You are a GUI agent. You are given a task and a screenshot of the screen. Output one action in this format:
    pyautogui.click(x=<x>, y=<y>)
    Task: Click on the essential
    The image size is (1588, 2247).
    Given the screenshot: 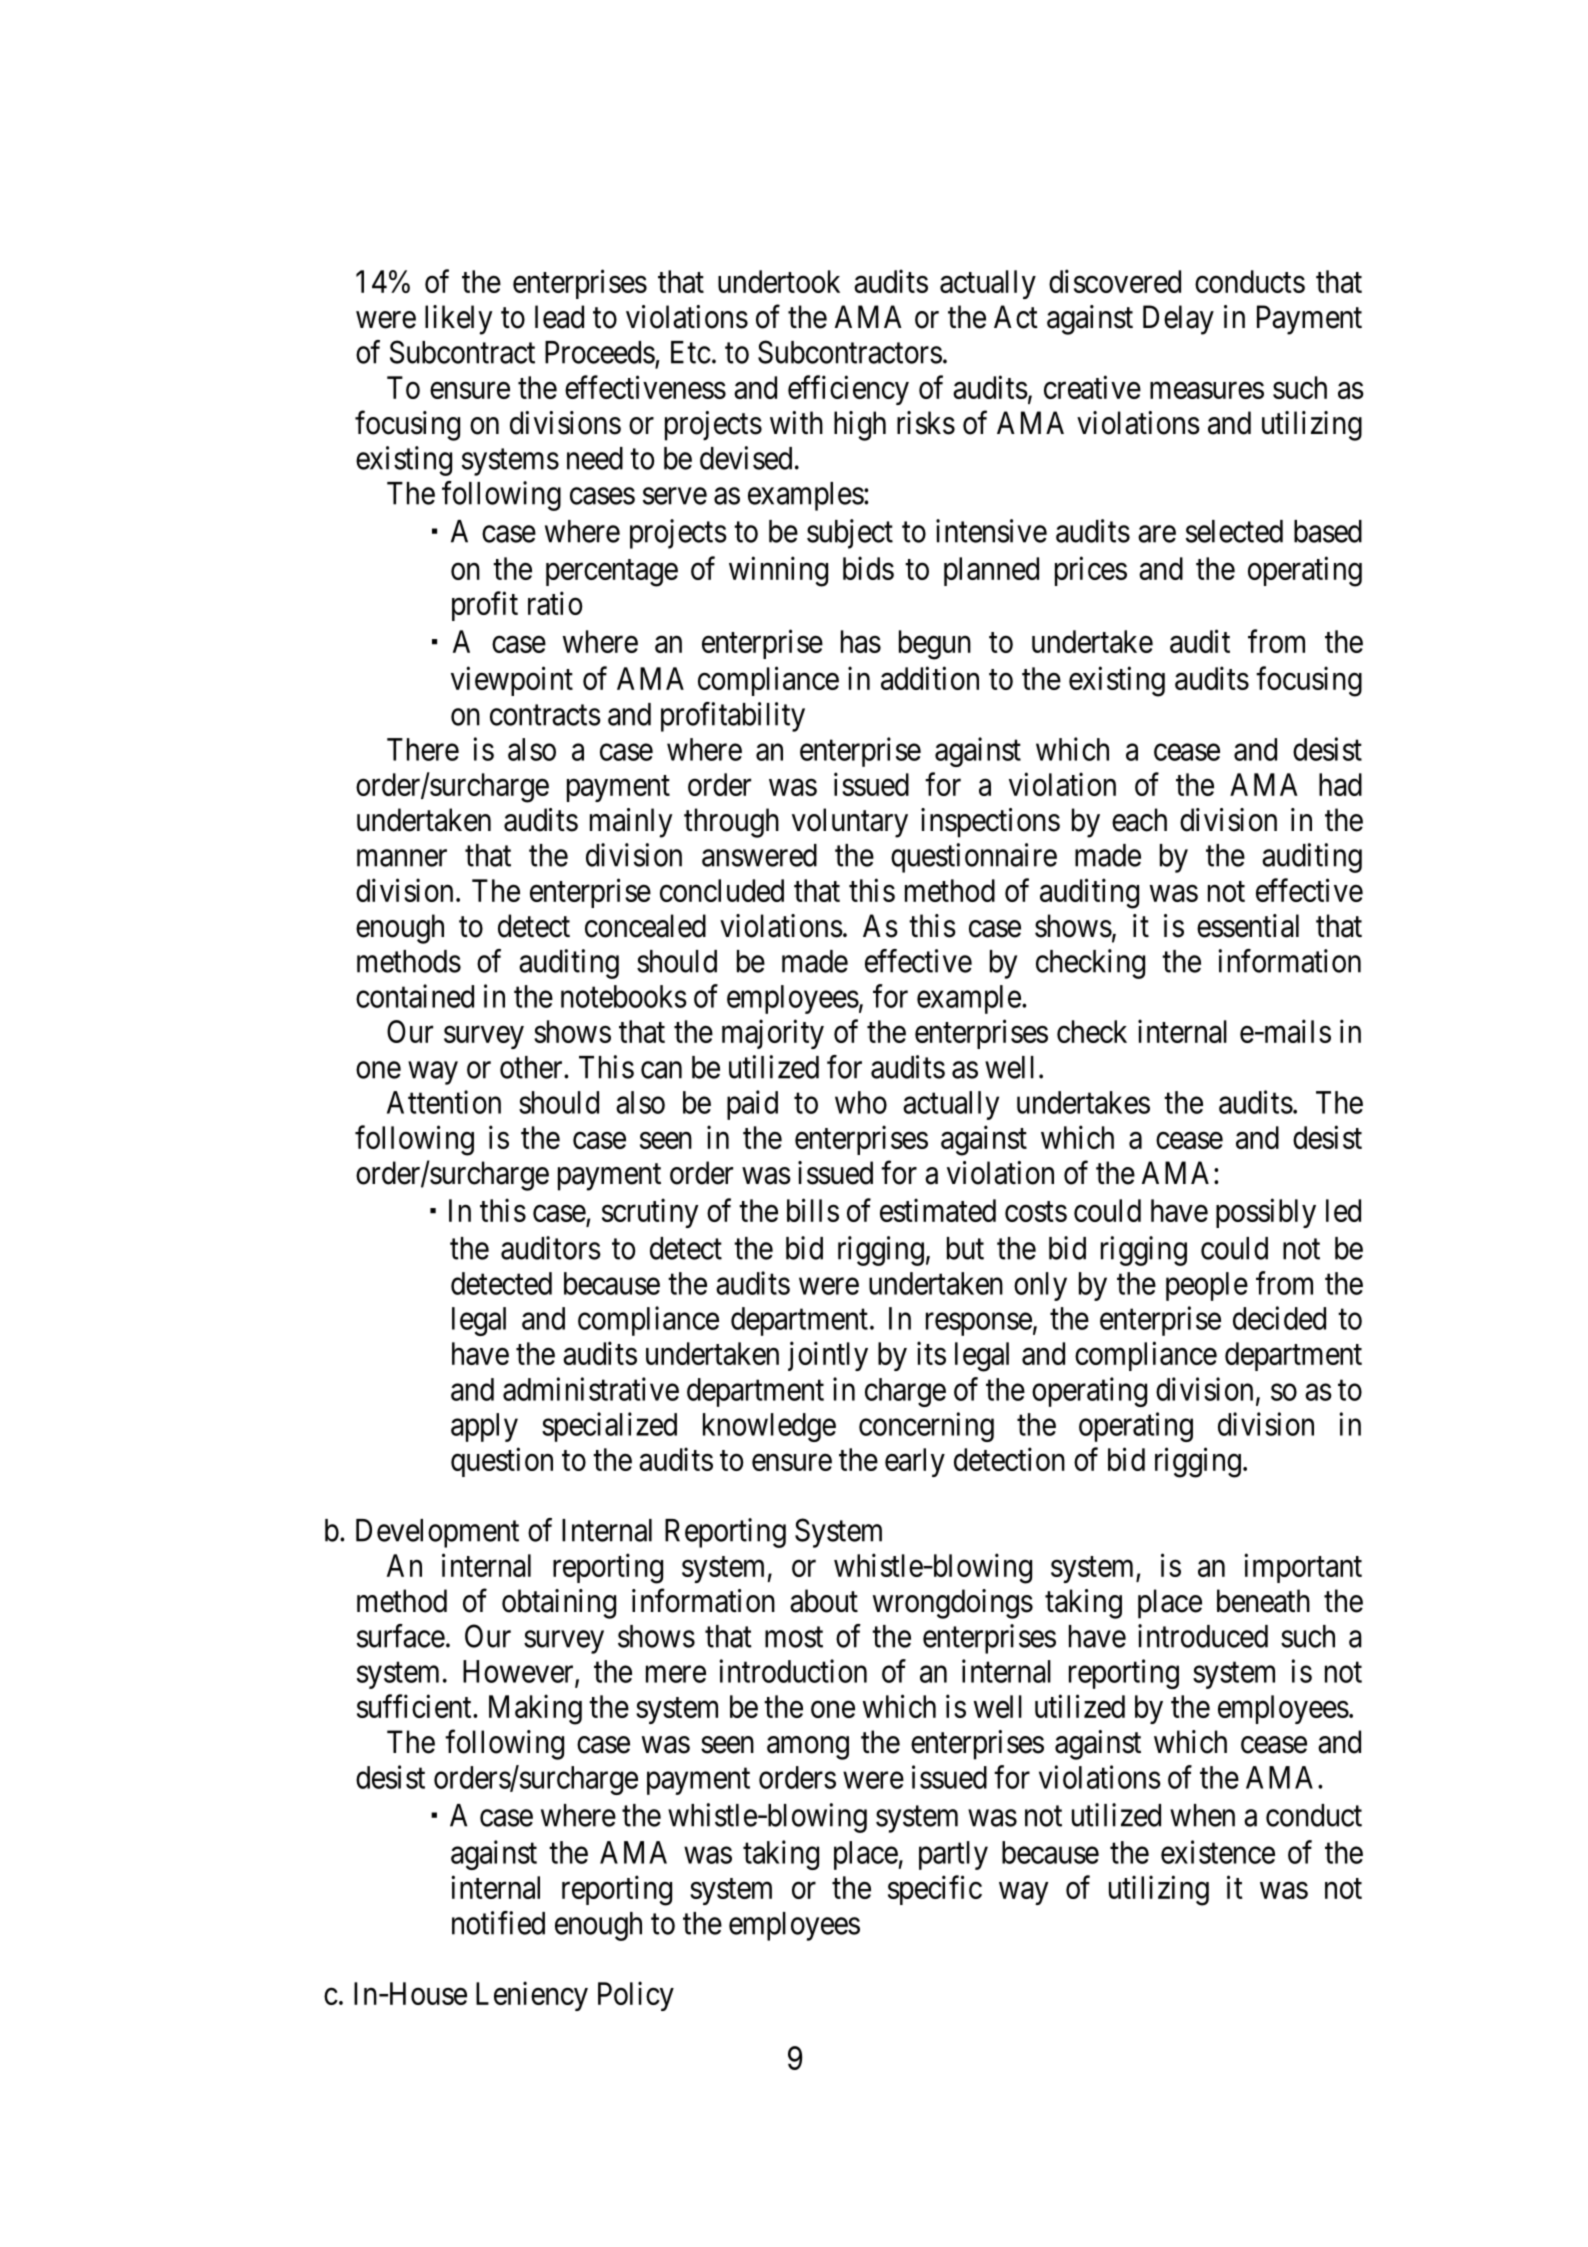 What is the action you would take?
    pyautogui.click(x=1248, y=926)
